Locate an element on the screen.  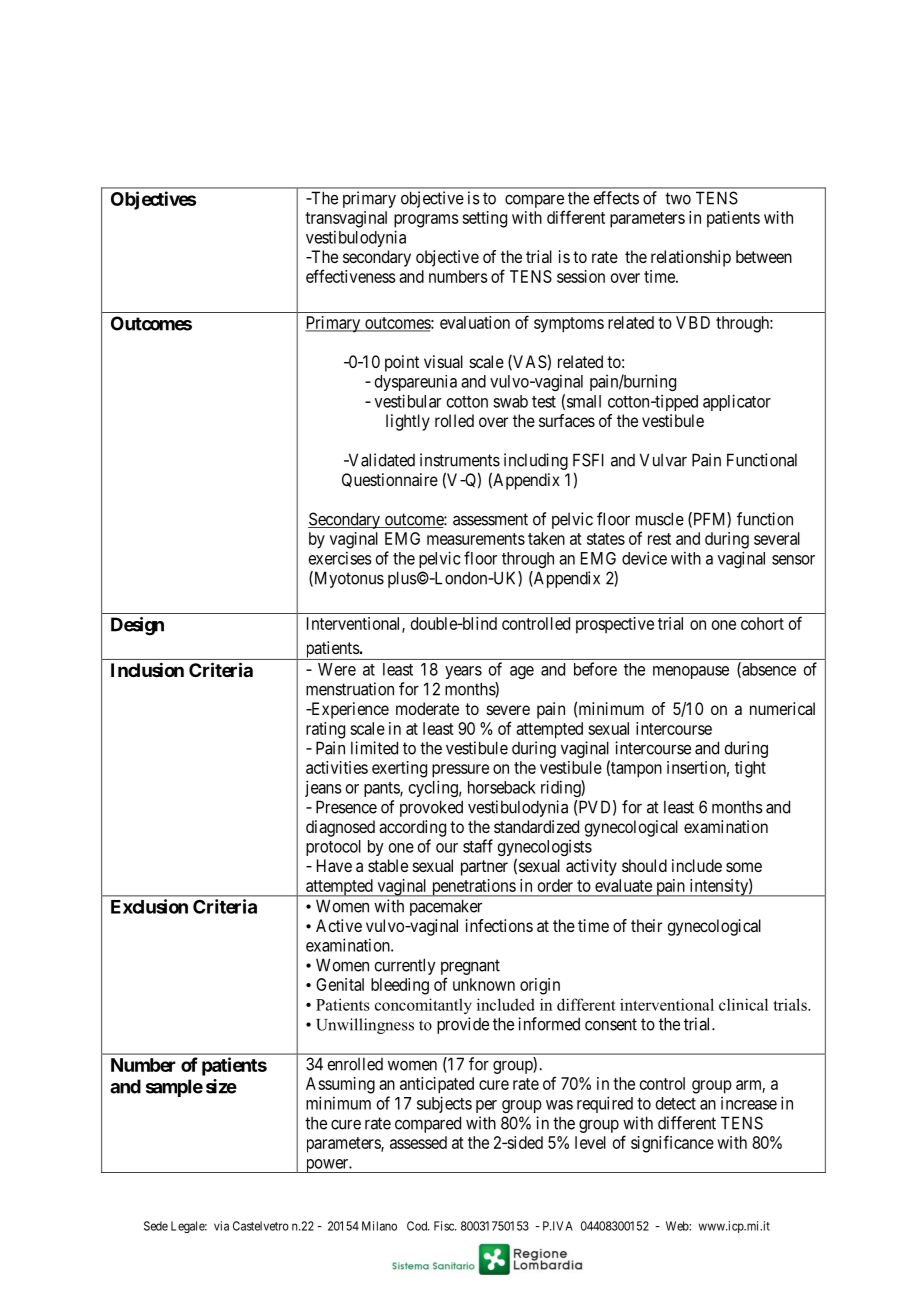
via is located at coordinates (221, 1226).
